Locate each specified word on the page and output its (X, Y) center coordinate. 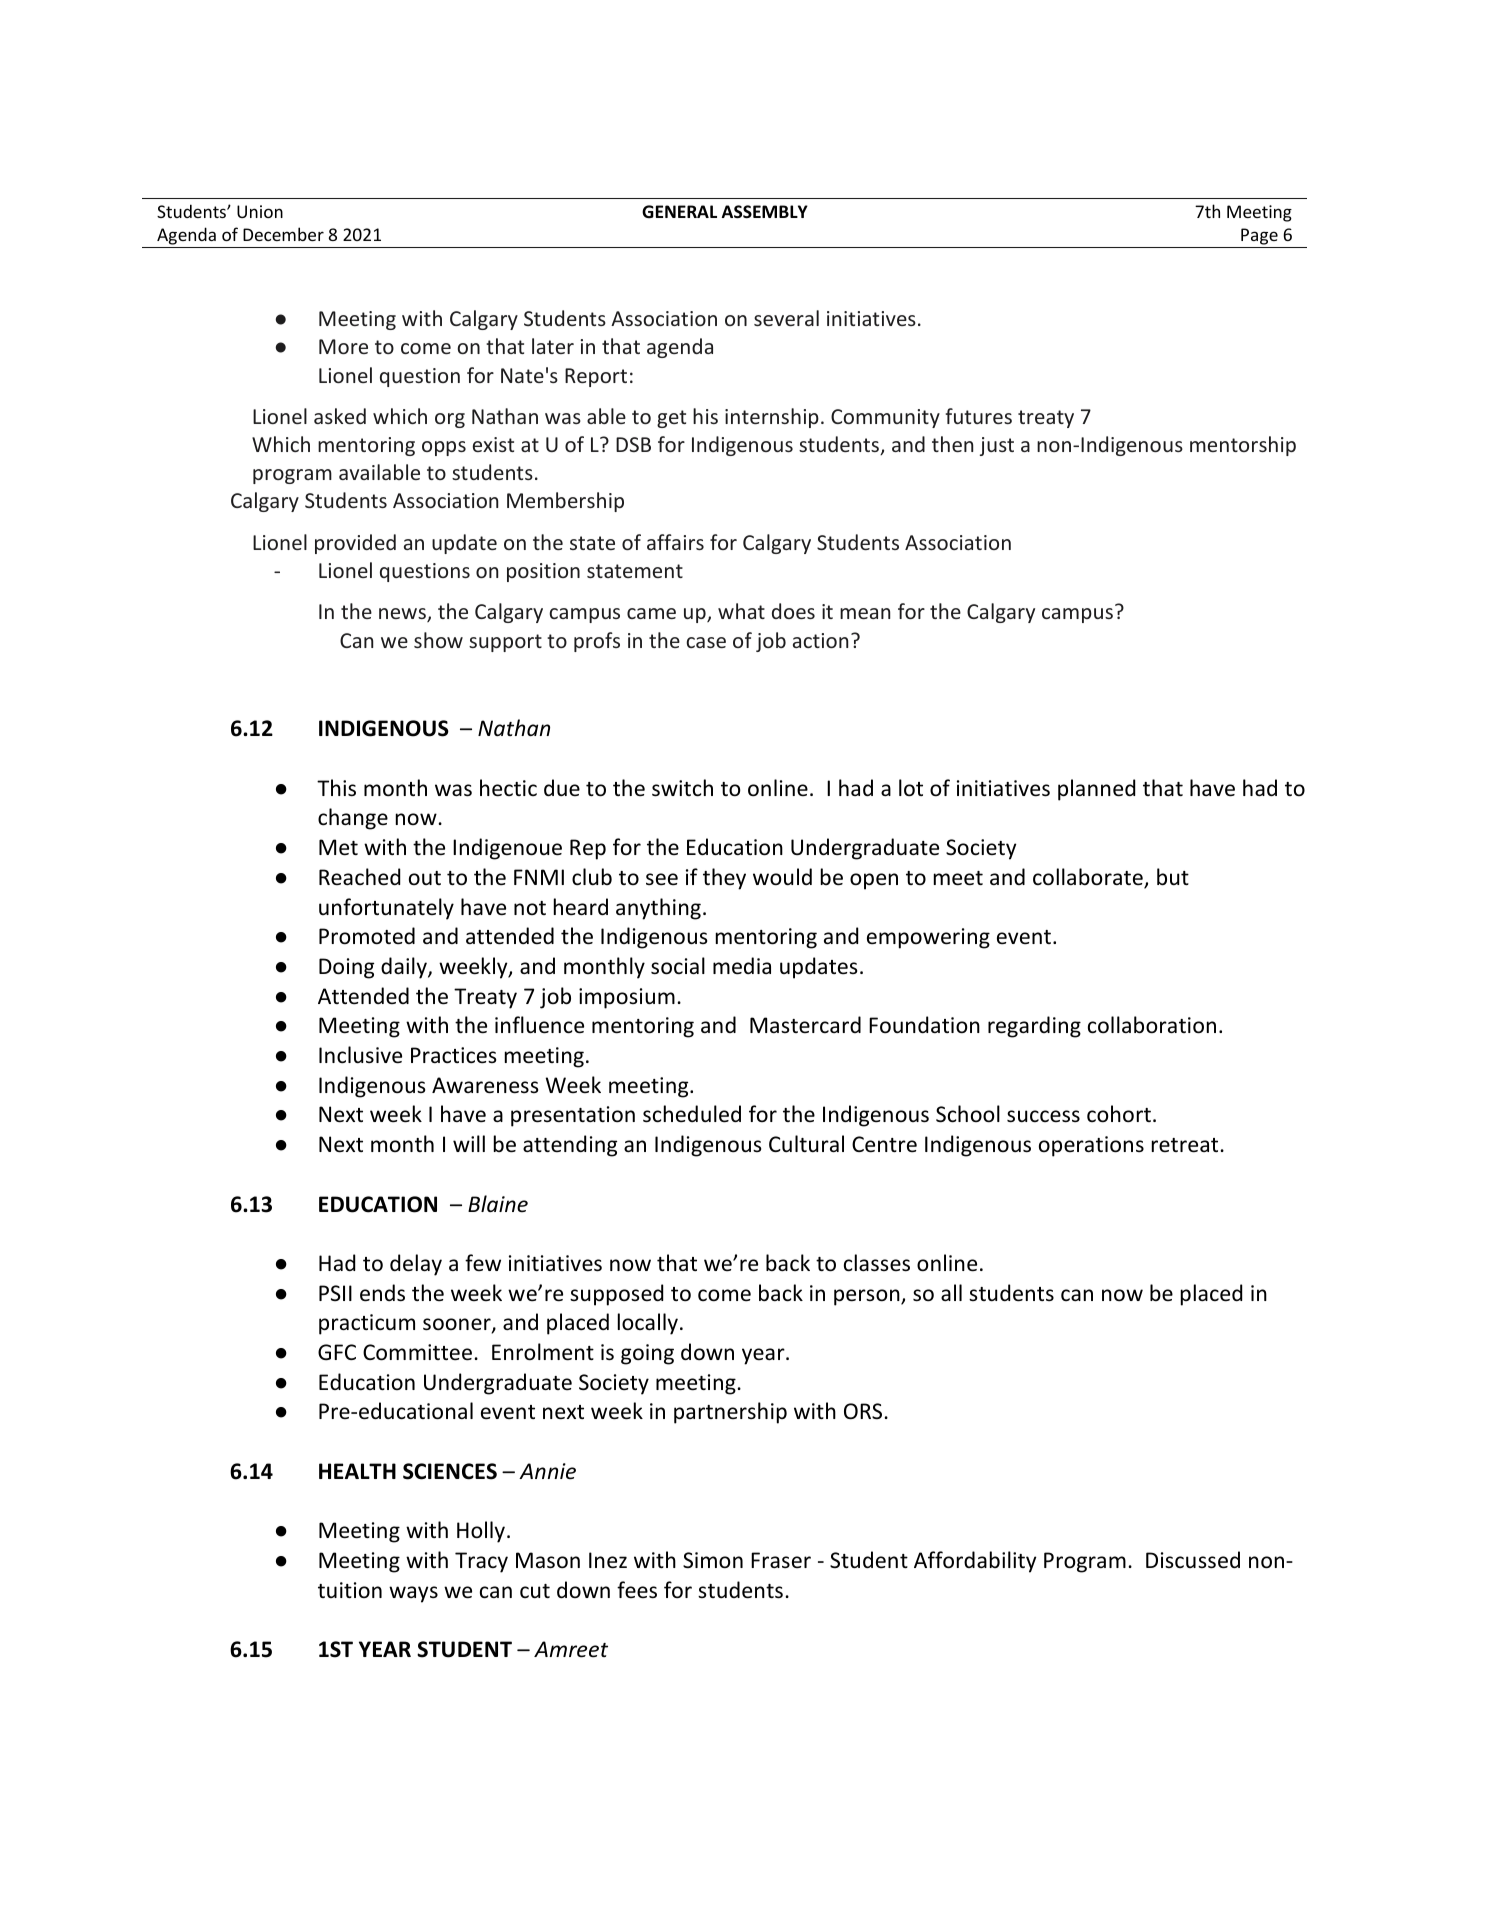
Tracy (481, 1562)
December (283, 234)
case (706, 642)
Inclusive (360, 1055)
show (438, 640)
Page (1259, 238)
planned (1096, 790)
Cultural (806, 1143)
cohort (1119, 1114)
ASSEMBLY (765, 212)
